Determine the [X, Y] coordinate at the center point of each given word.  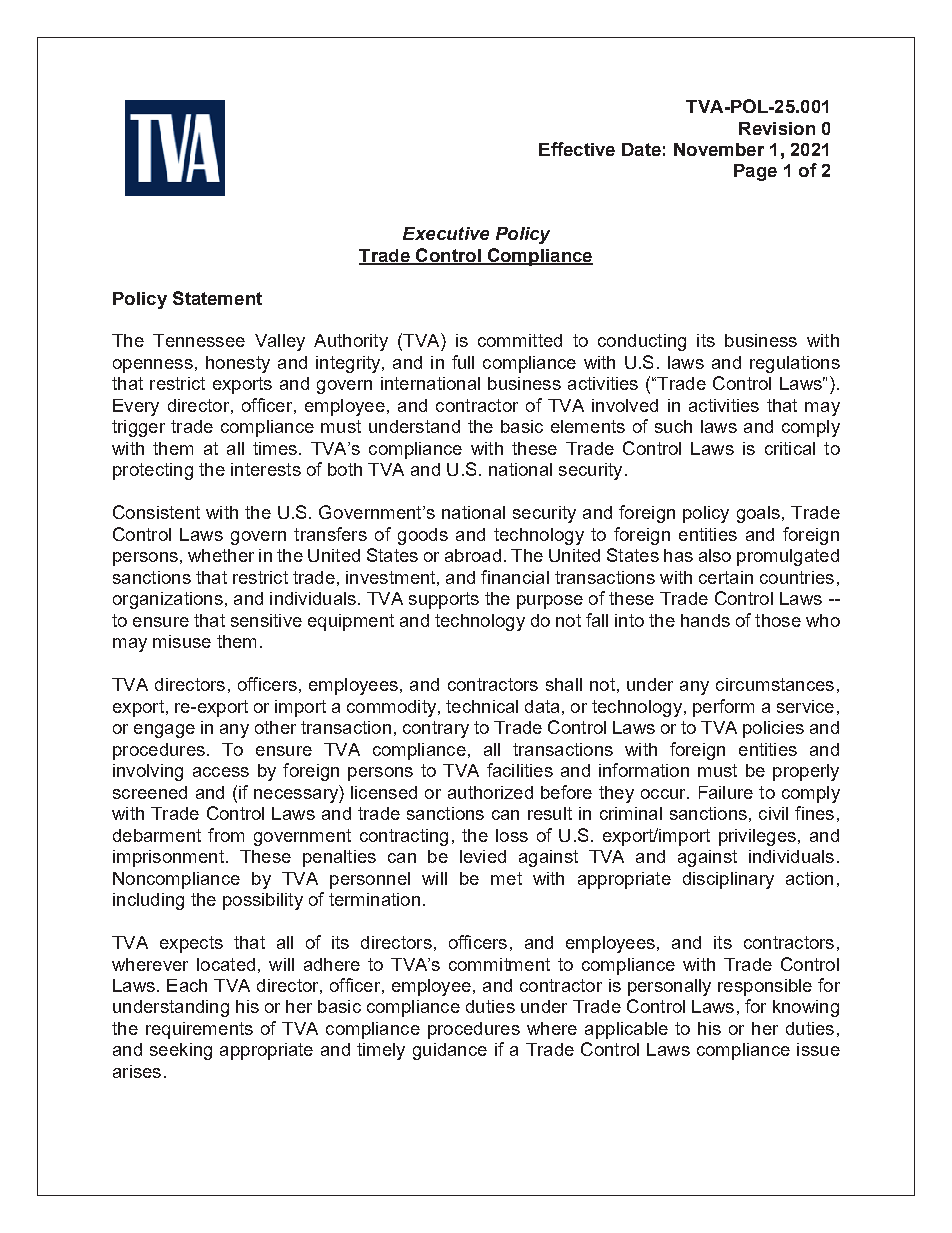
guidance [450, 1051]
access [221, 772]
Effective [577, 149]
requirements [199, 1030]
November [719, 149]
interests [266, 469]
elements [588, 426]
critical [790, 448]
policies [773, 729]
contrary [436, 729]
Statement [217, 298]
